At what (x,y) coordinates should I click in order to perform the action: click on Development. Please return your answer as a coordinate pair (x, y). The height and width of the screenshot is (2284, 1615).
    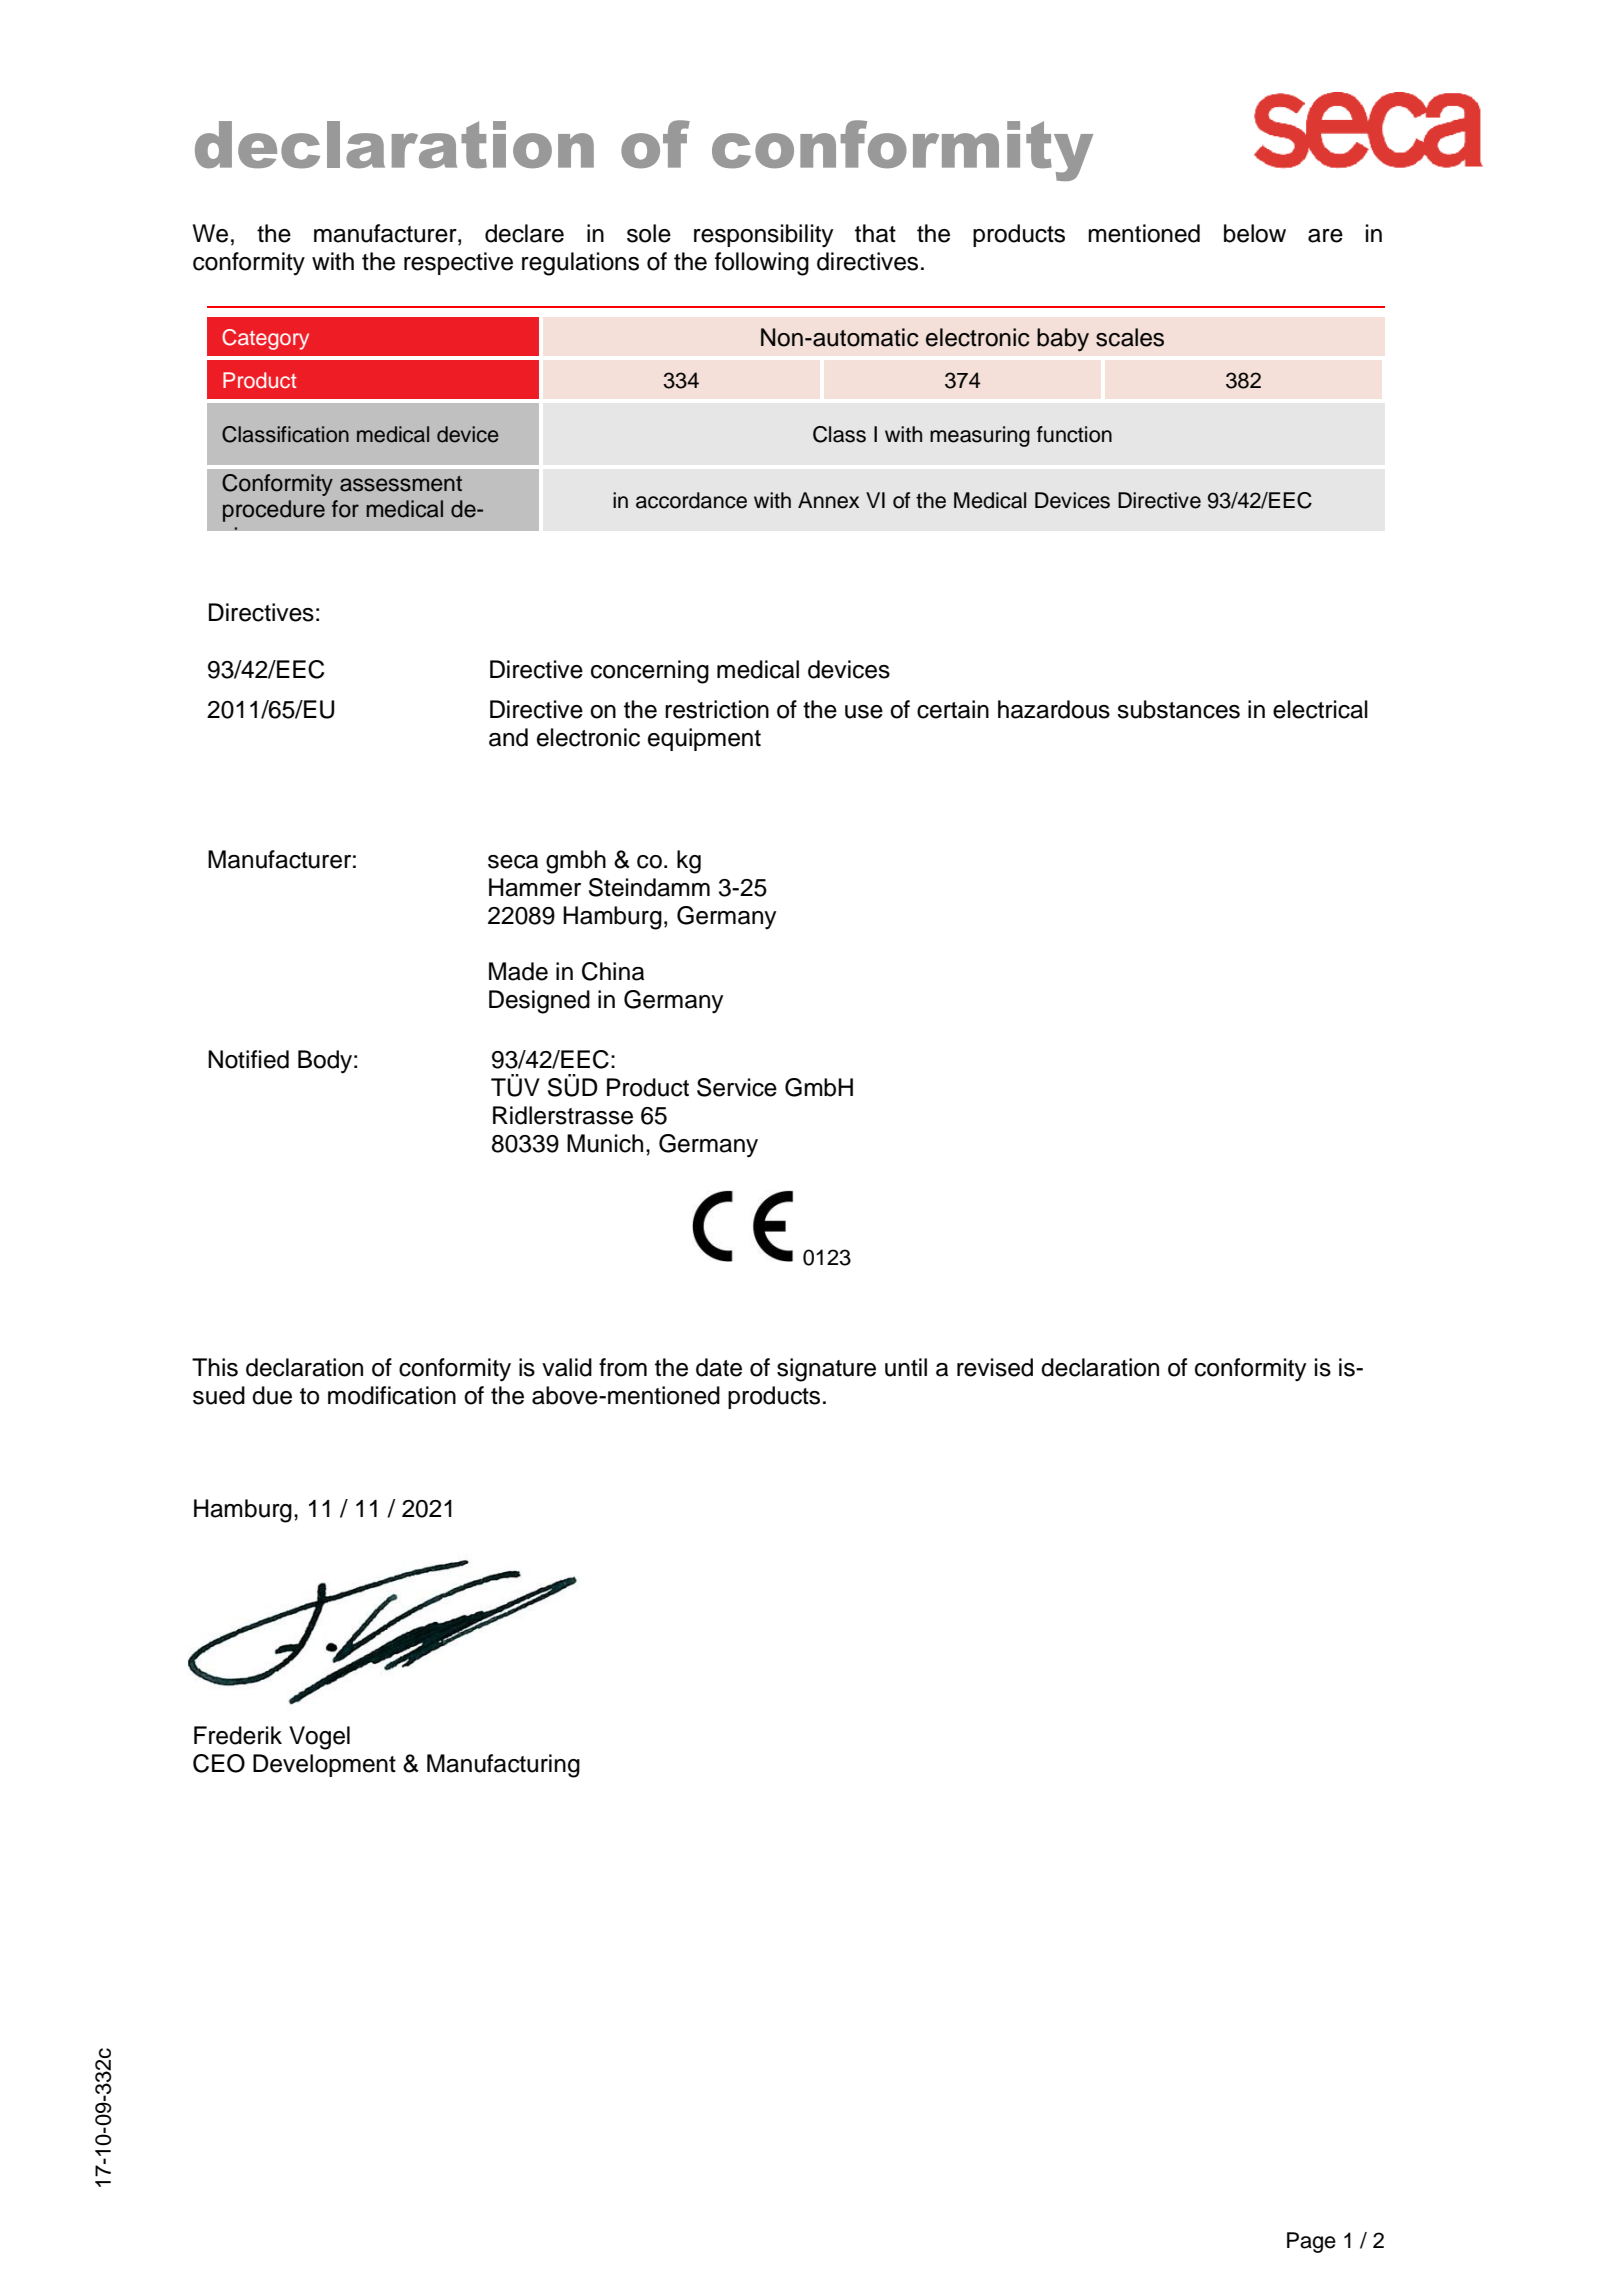
    Looking at the image, I should click on (324, 1765).
